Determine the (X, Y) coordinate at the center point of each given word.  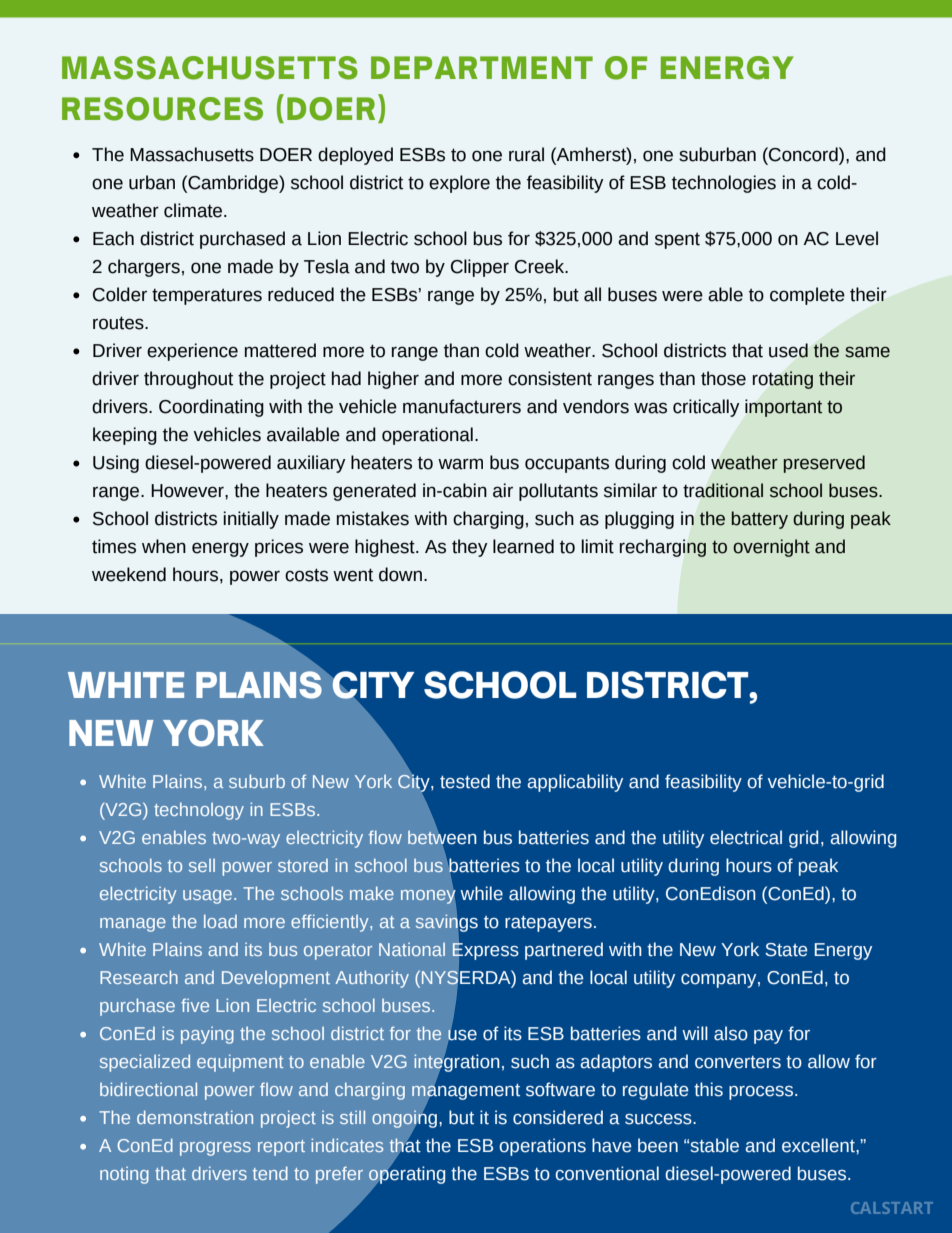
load (220, 921)
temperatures (207, 296)
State (786, 950)
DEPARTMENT (482, 67)
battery (760, 520)
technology (199, 811)
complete (807, 296)
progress (215, 1149)
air (503, 490)
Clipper (480, 268)
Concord (803, 154)
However (188, 491)
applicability (575, 783)
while (481, 893)
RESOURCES (162, 109)
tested (465, 781)
